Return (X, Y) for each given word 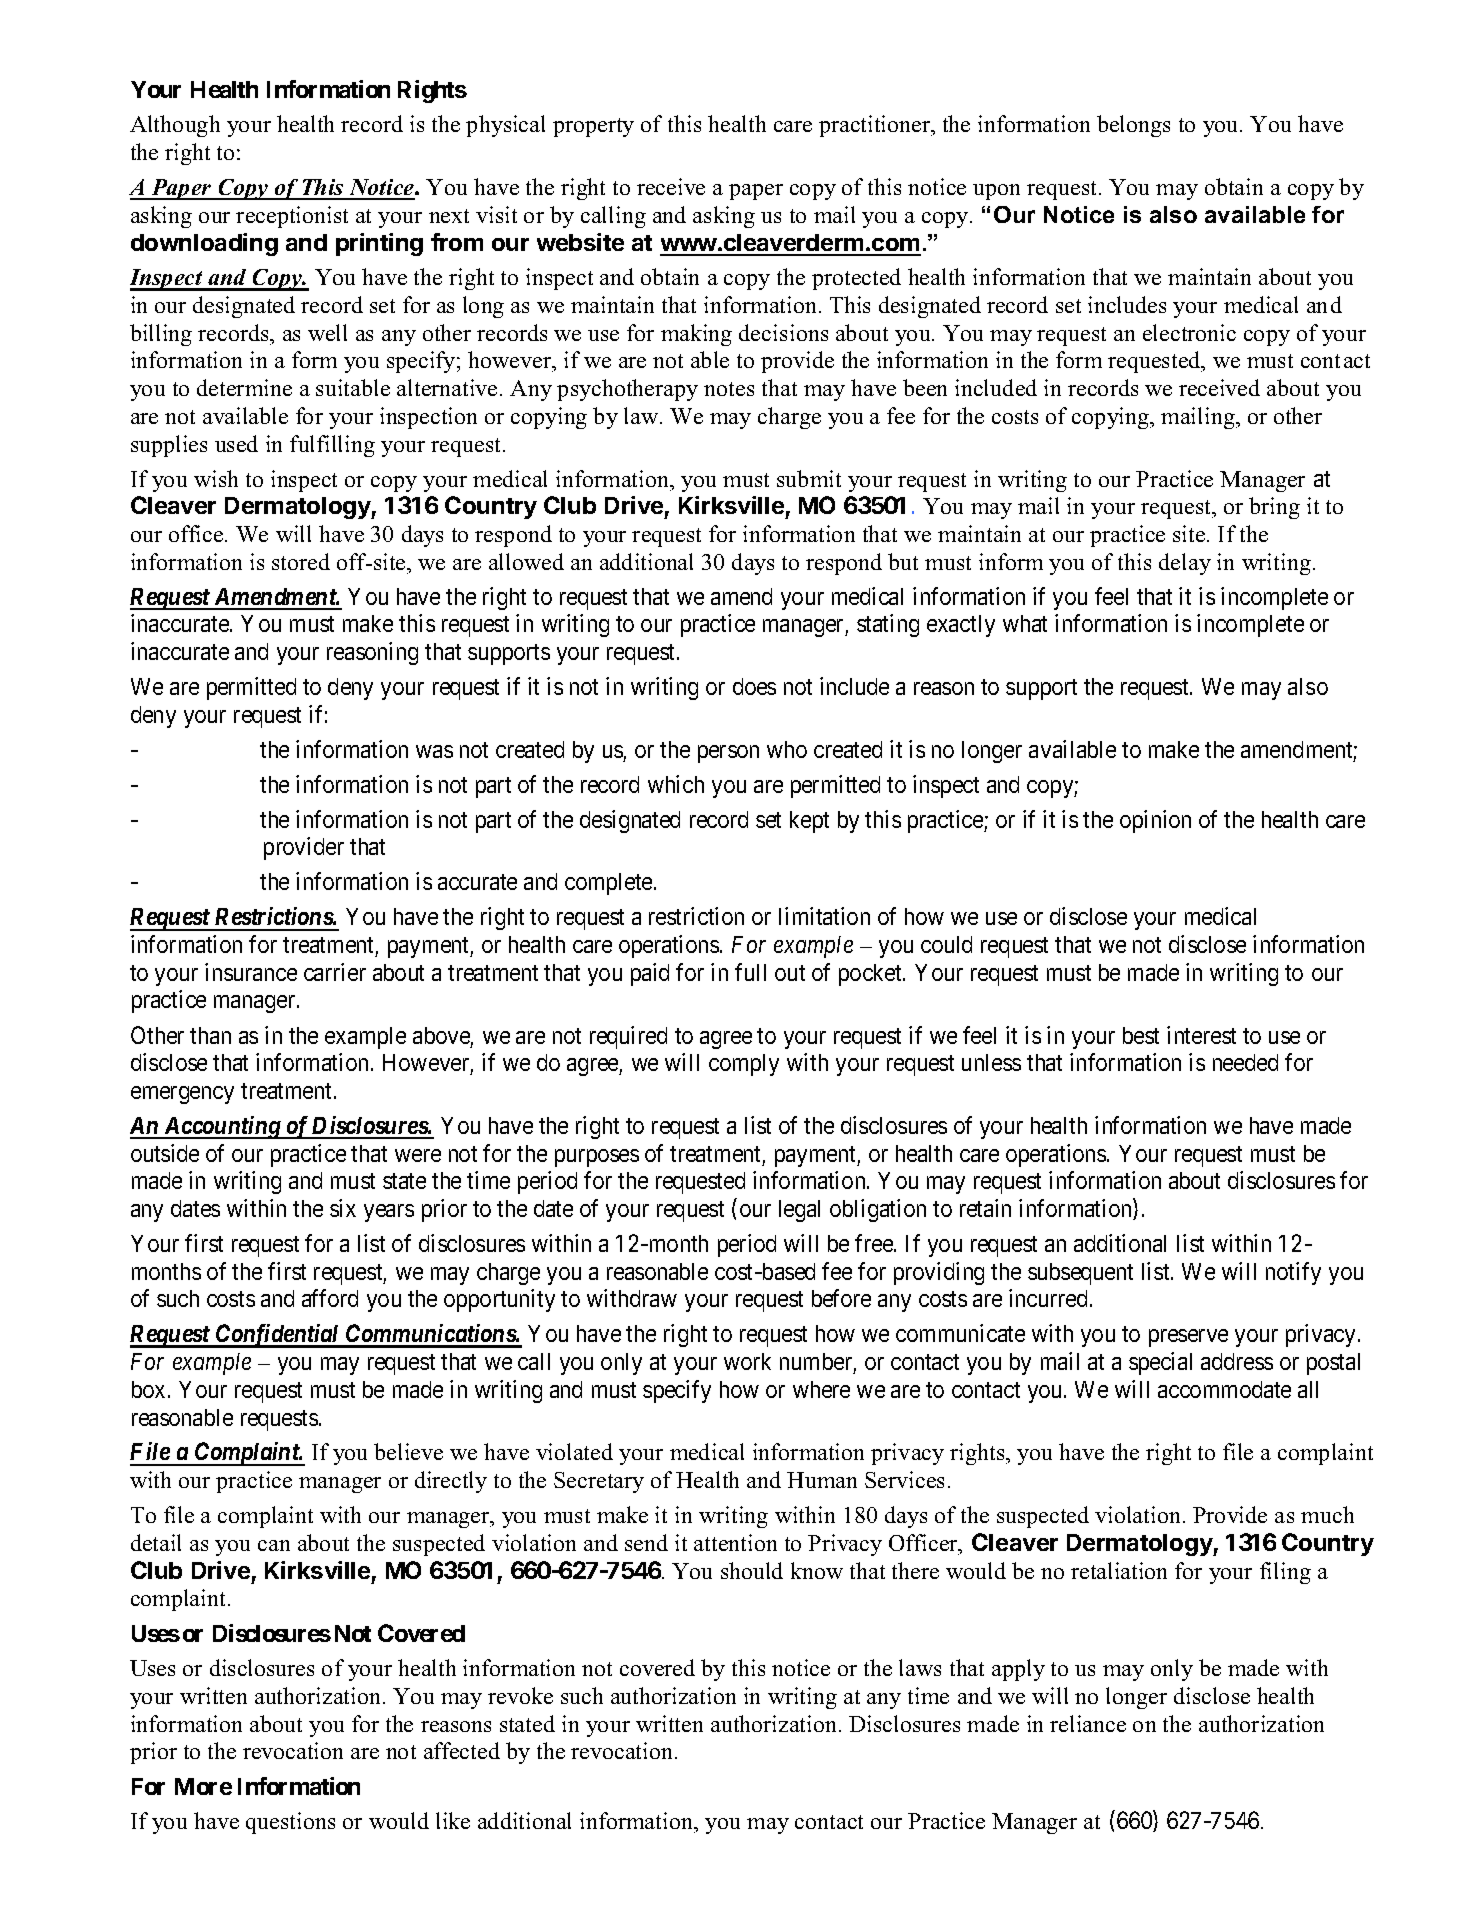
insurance (251, 972)
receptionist (292, 217)
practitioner (876, 126)
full (750, 972)
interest (1201, 1035)
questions (290, 1823)
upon (996, 192)
